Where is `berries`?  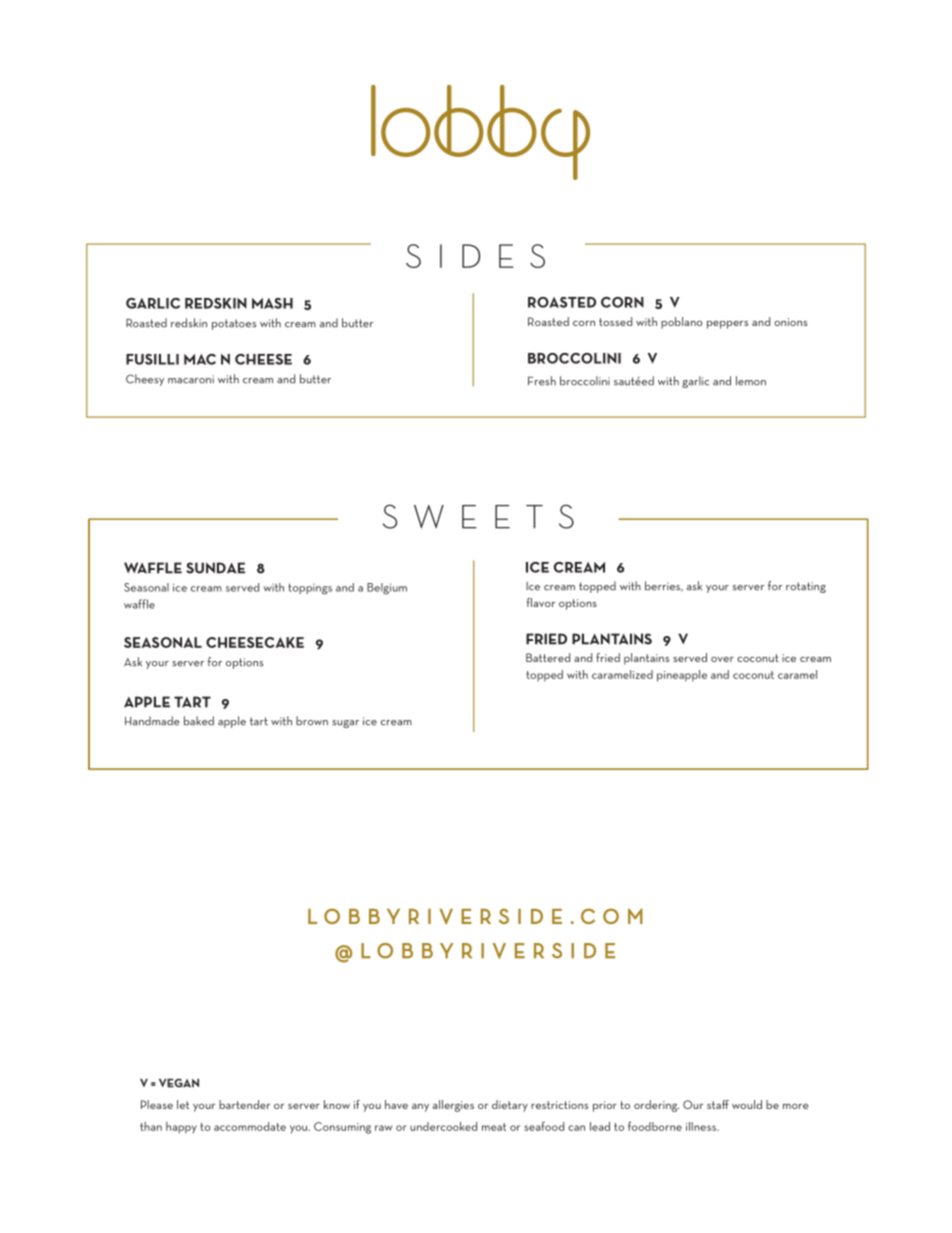
berries is located at coordinates (664, 586).
